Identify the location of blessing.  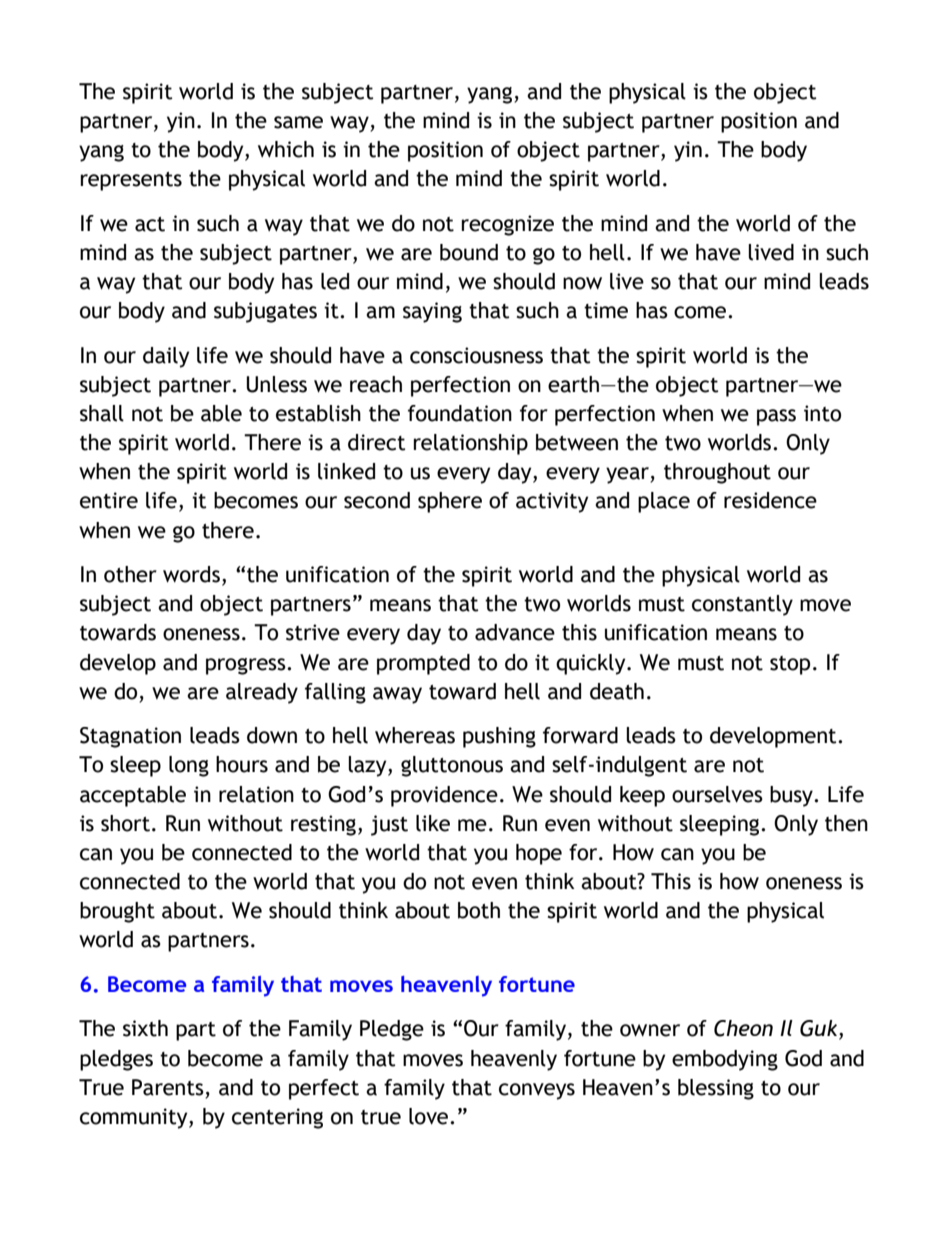
(716, 1089).
